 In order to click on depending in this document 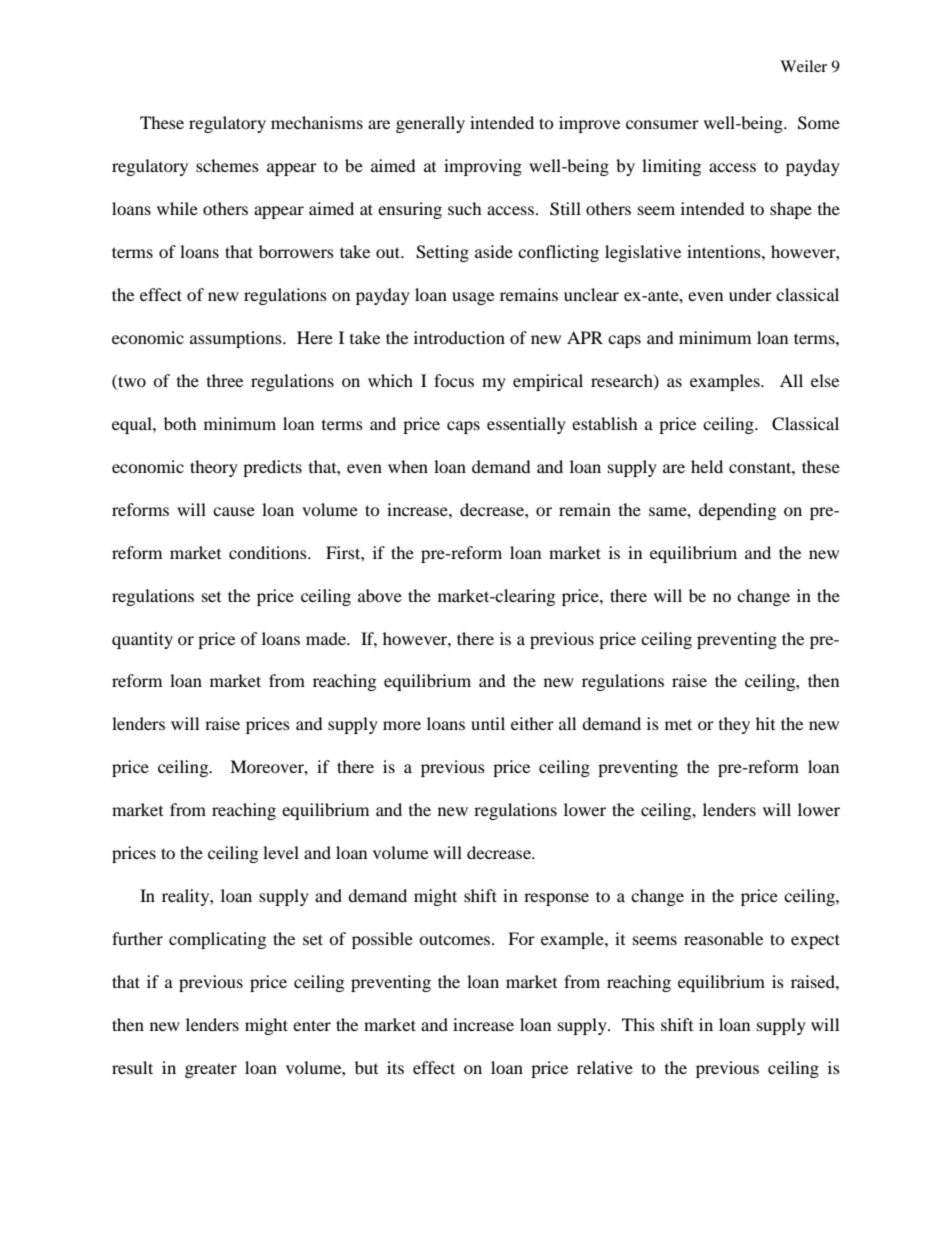, I will do `click(737, 511)`.
